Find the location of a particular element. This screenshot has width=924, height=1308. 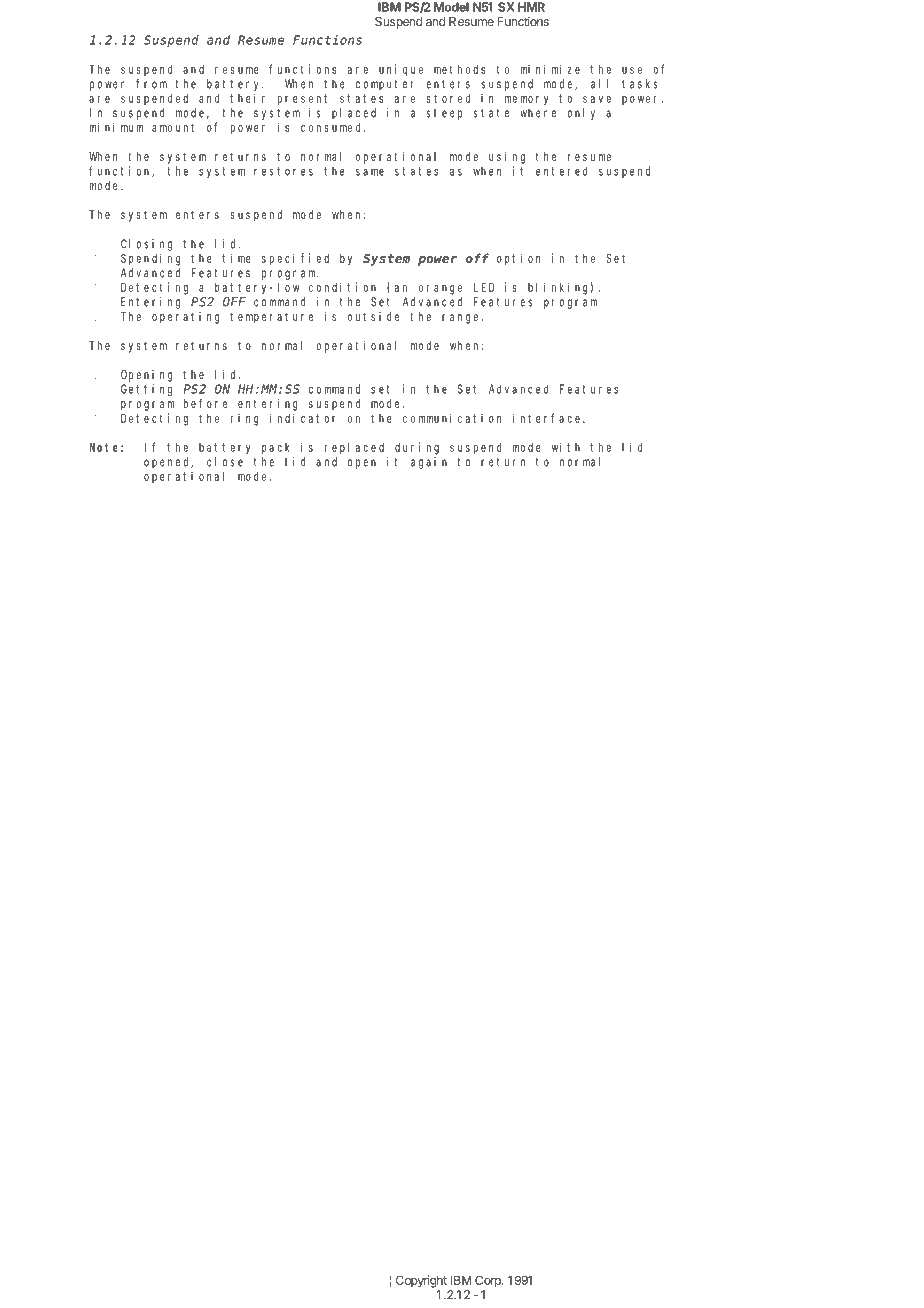

Copyright is located at coordinates (421, 1281).
